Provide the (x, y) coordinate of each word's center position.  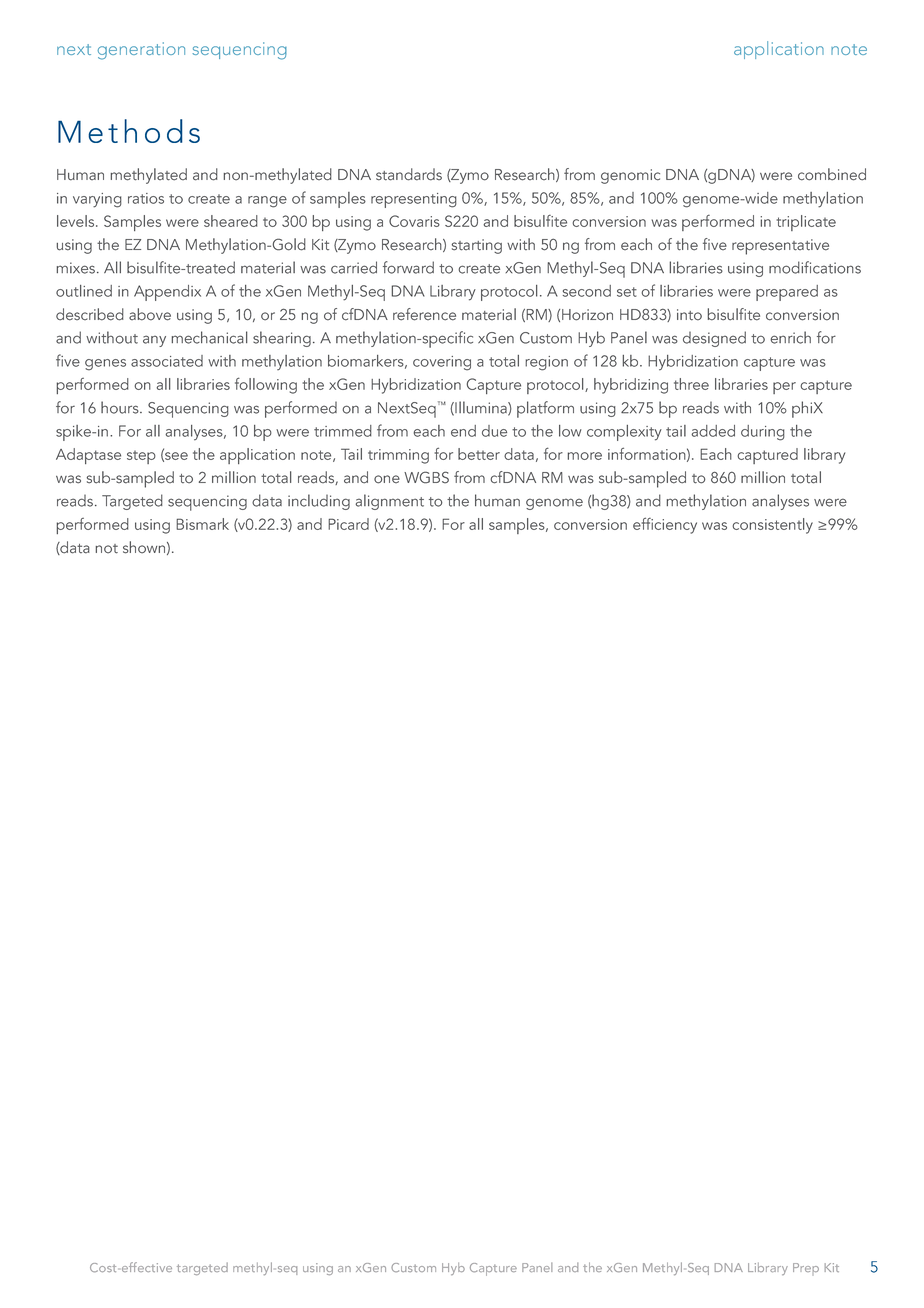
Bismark (202, 524)
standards (409, 174)
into (689, 315)
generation (141, 51)
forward (408, 267)
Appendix (167, 293)
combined (832, 174)
